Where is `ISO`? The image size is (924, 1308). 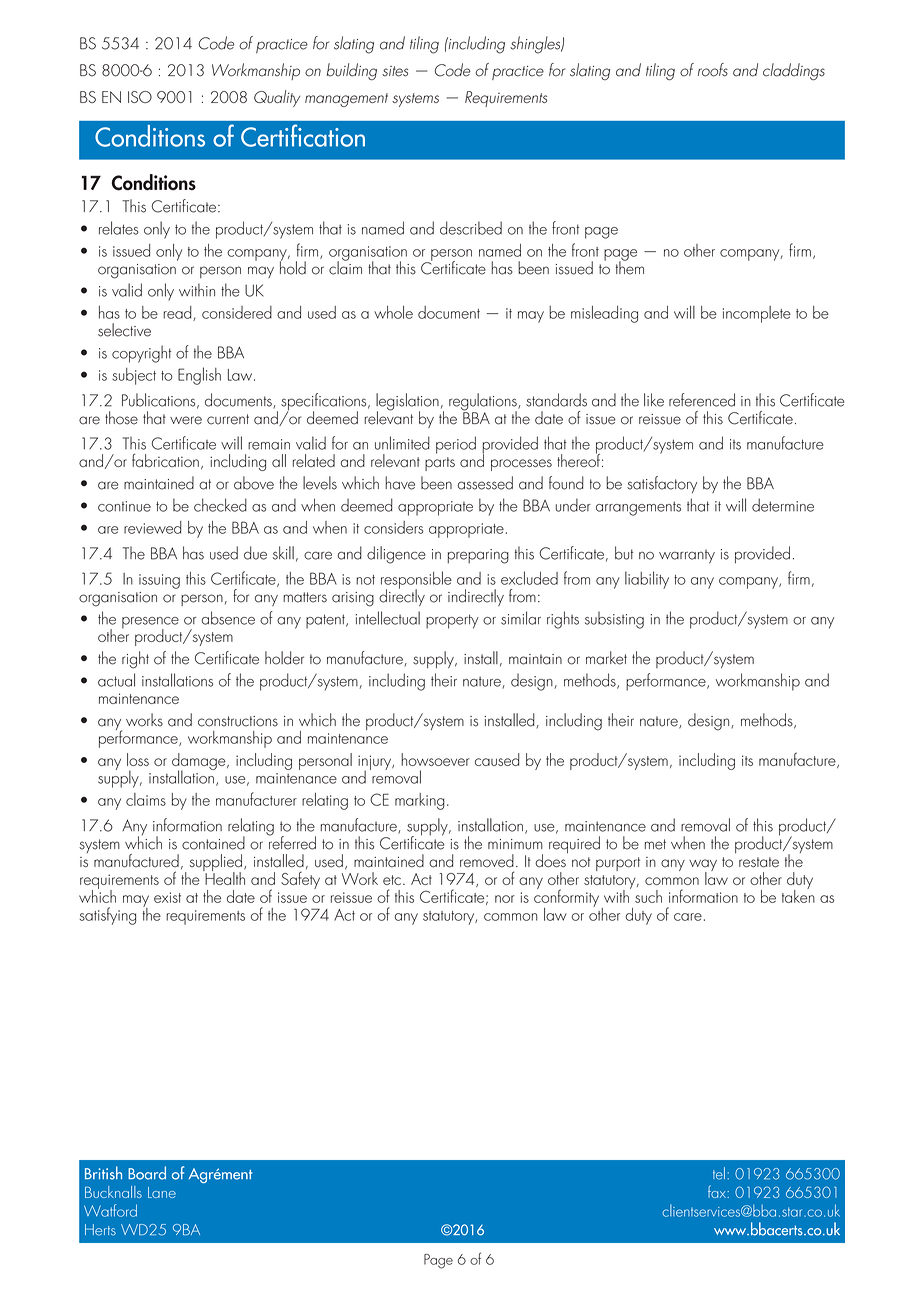
ISO is located at coordinates (140, 97).
